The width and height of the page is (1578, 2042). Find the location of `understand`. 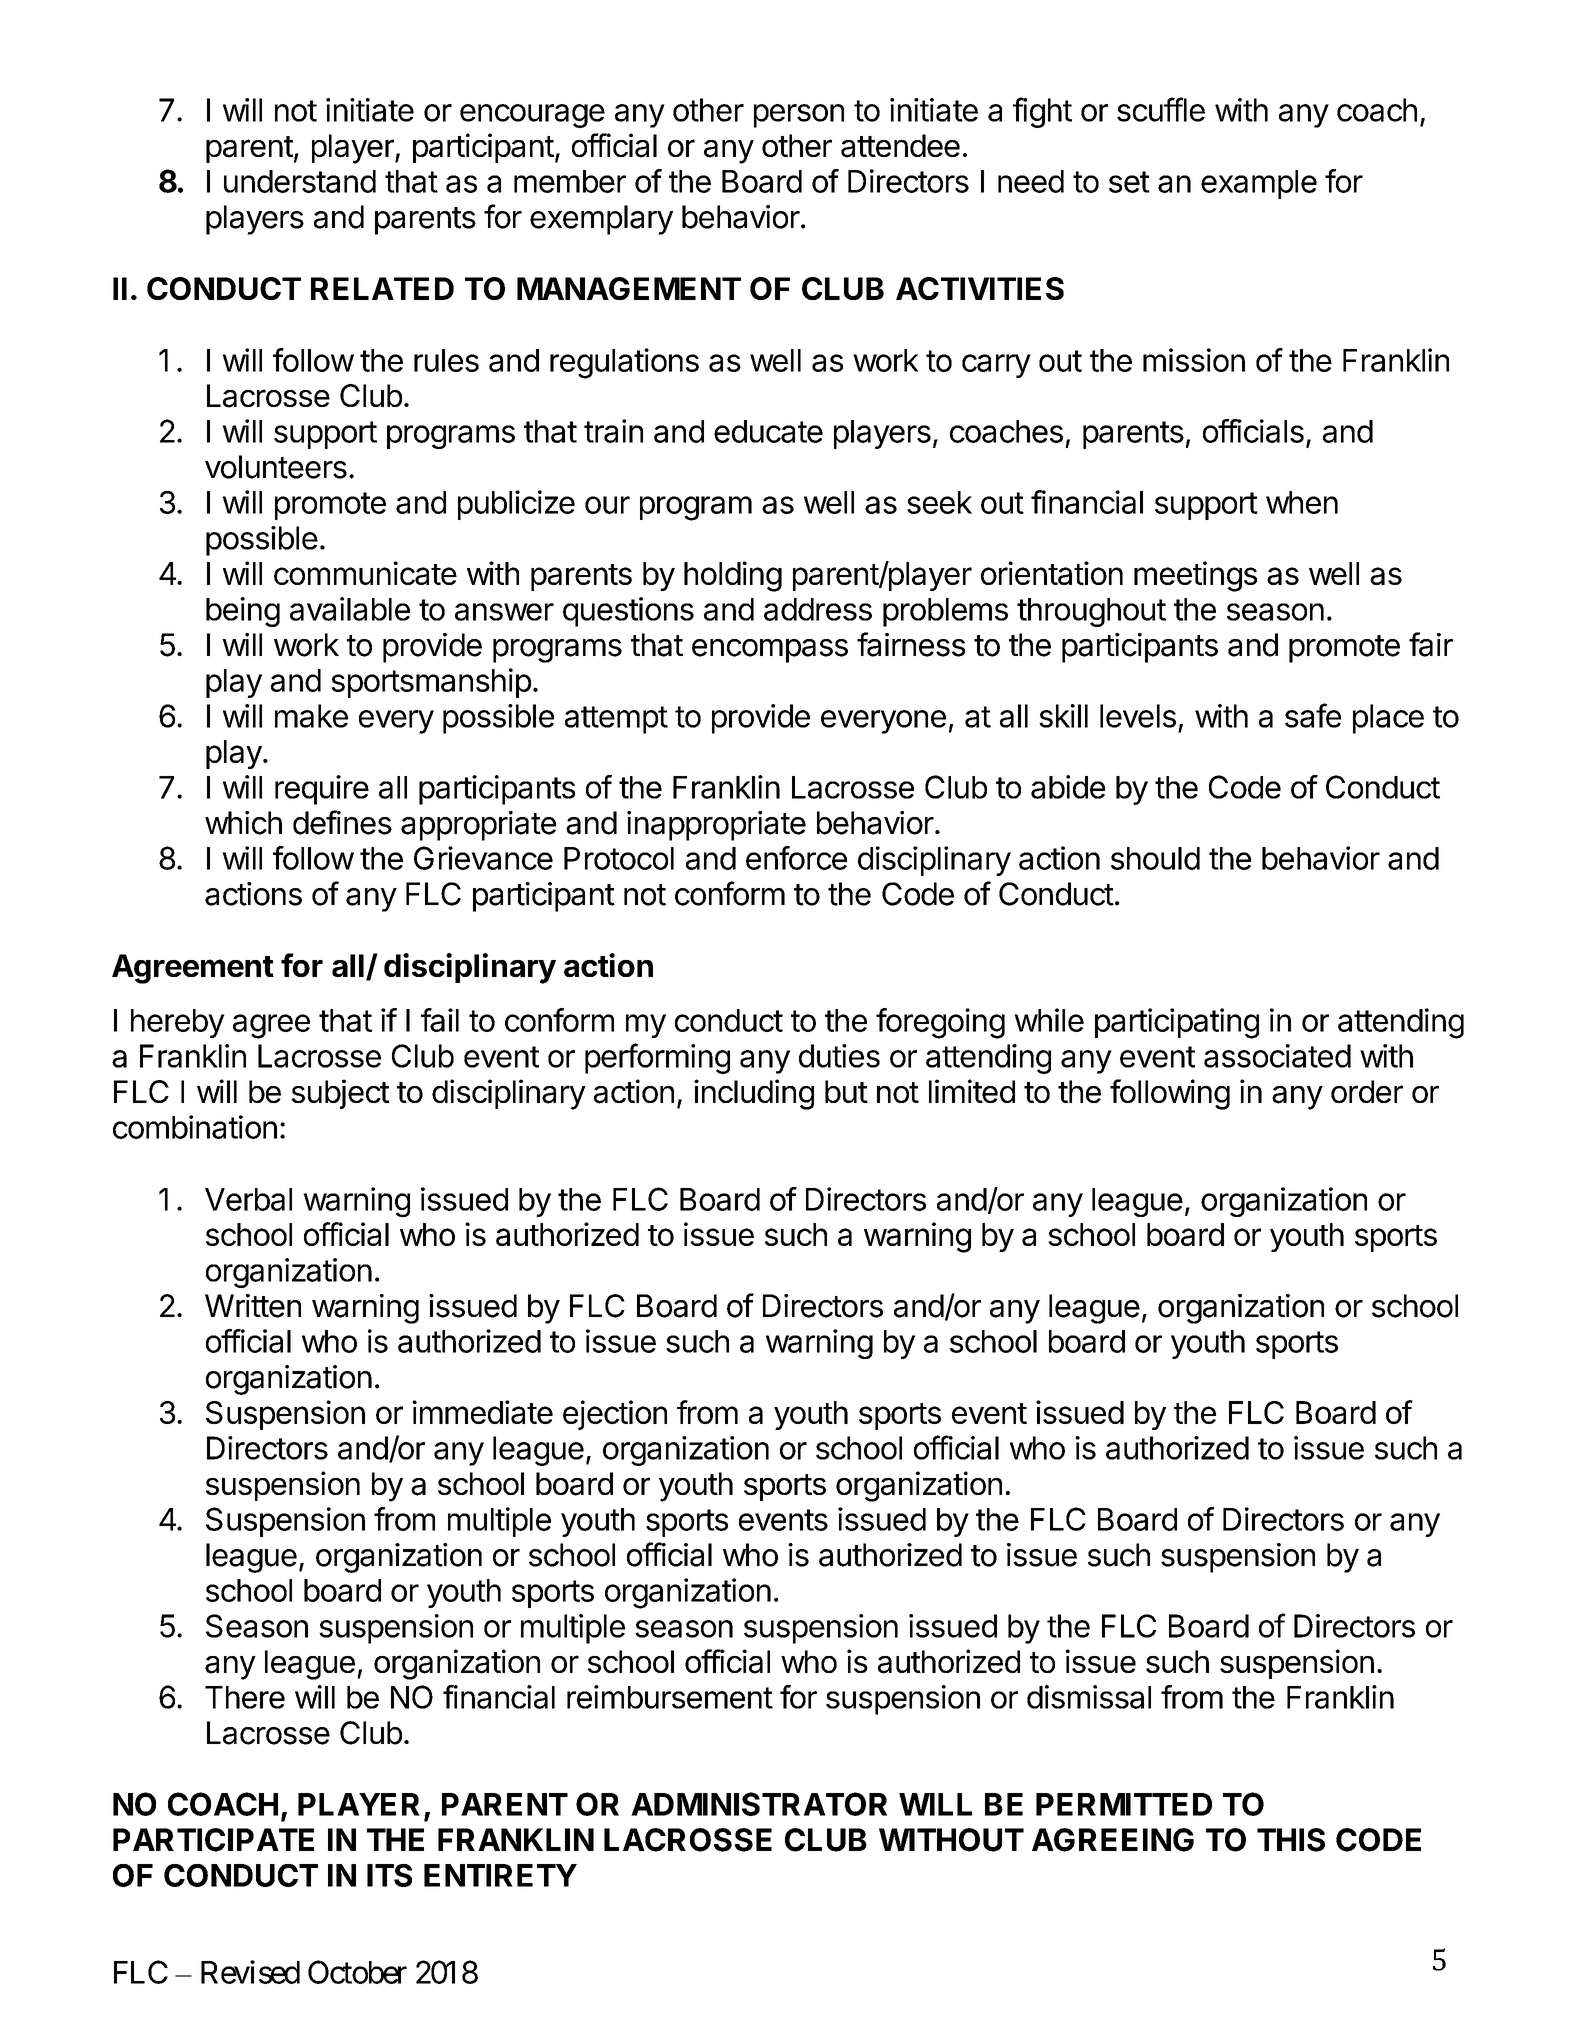

understand is located at coordinates (300, 181).
